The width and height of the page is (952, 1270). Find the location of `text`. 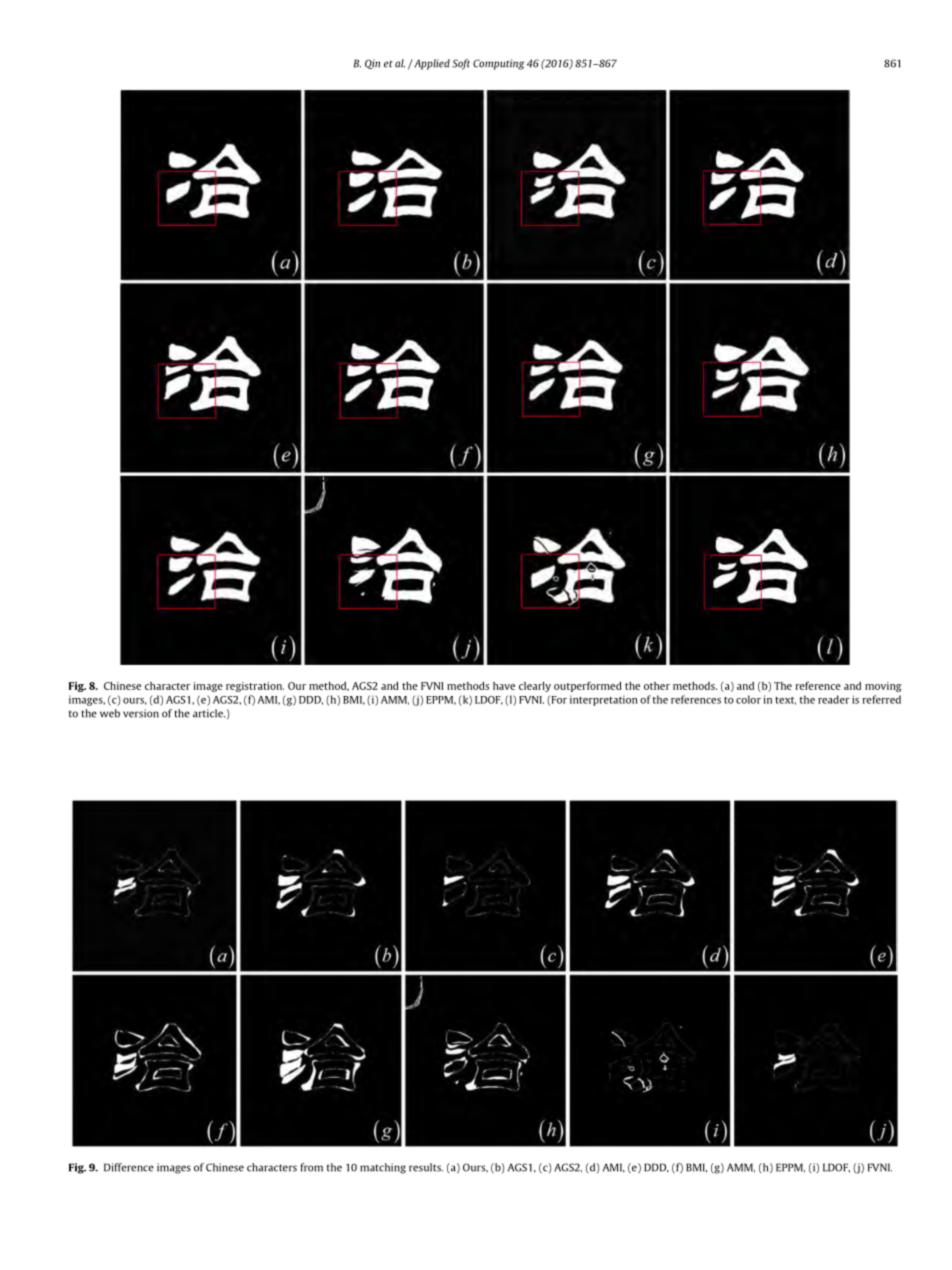

text is located at coordinates (785, 701).
